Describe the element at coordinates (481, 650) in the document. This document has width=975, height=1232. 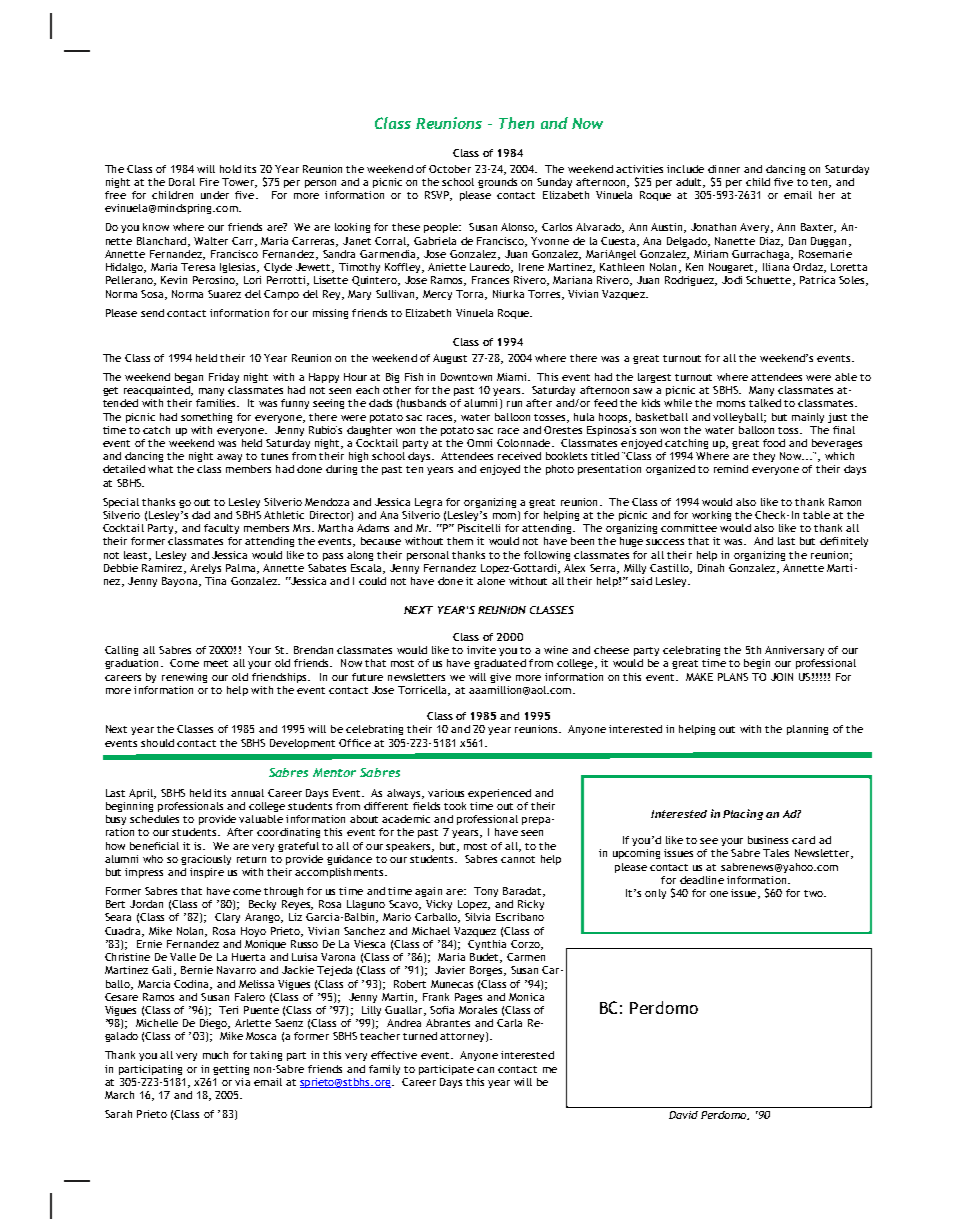
I see `invite` at that location.
